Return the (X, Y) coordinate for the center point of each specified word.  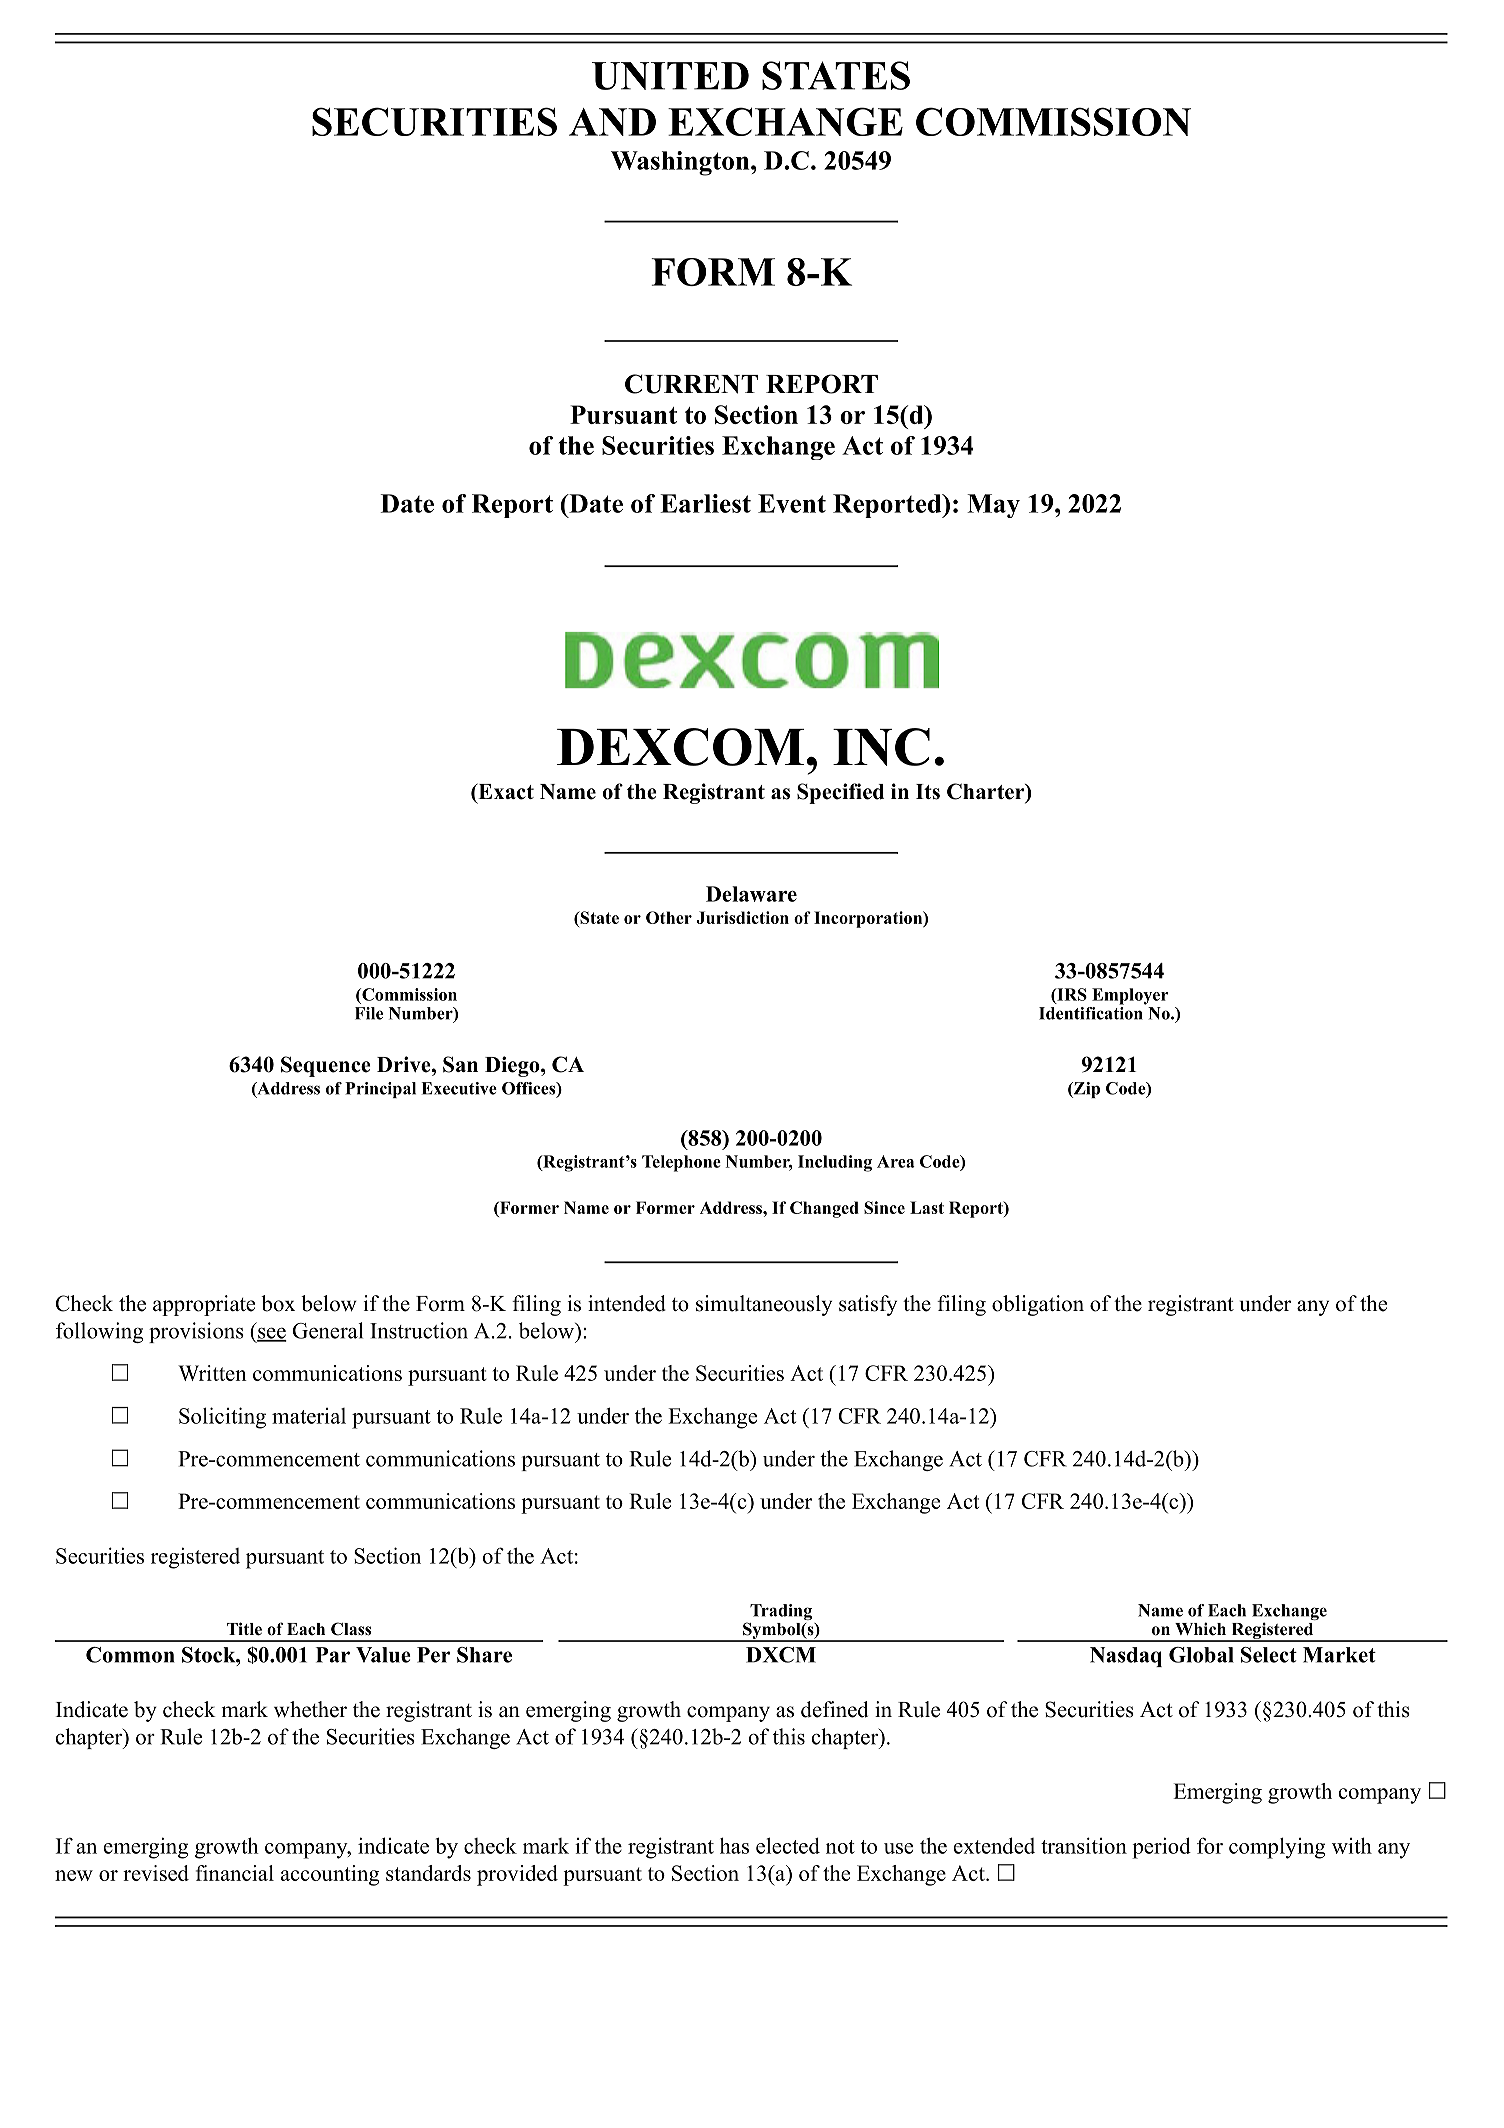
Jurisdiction (742, 917)
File (369, 1013)
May (993, 506)
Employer (1130, 996)
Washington (681, 163)
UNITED (670, 76)
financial (235, 1873)
